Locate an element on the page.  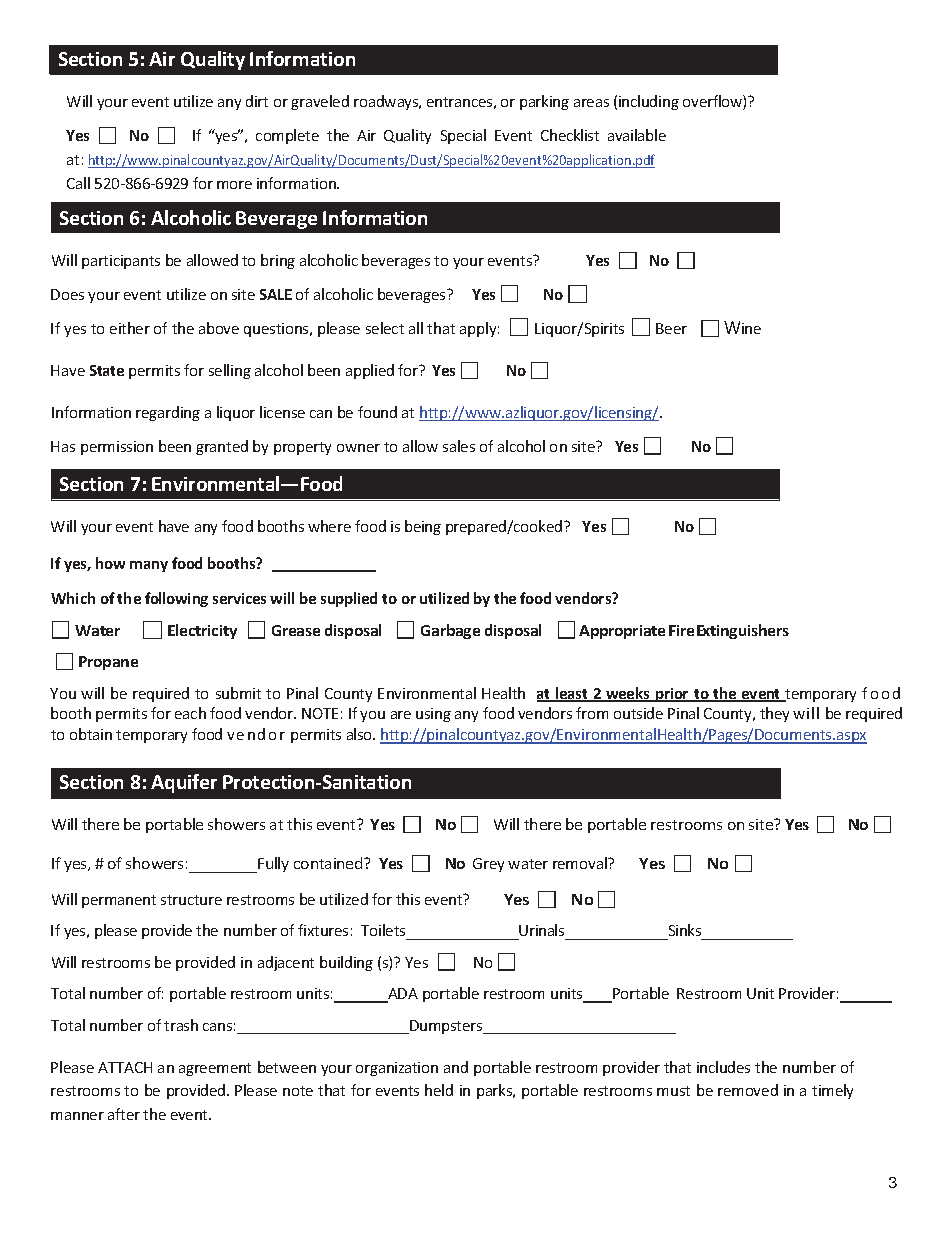
Call is located at coordinates (78, 183).
